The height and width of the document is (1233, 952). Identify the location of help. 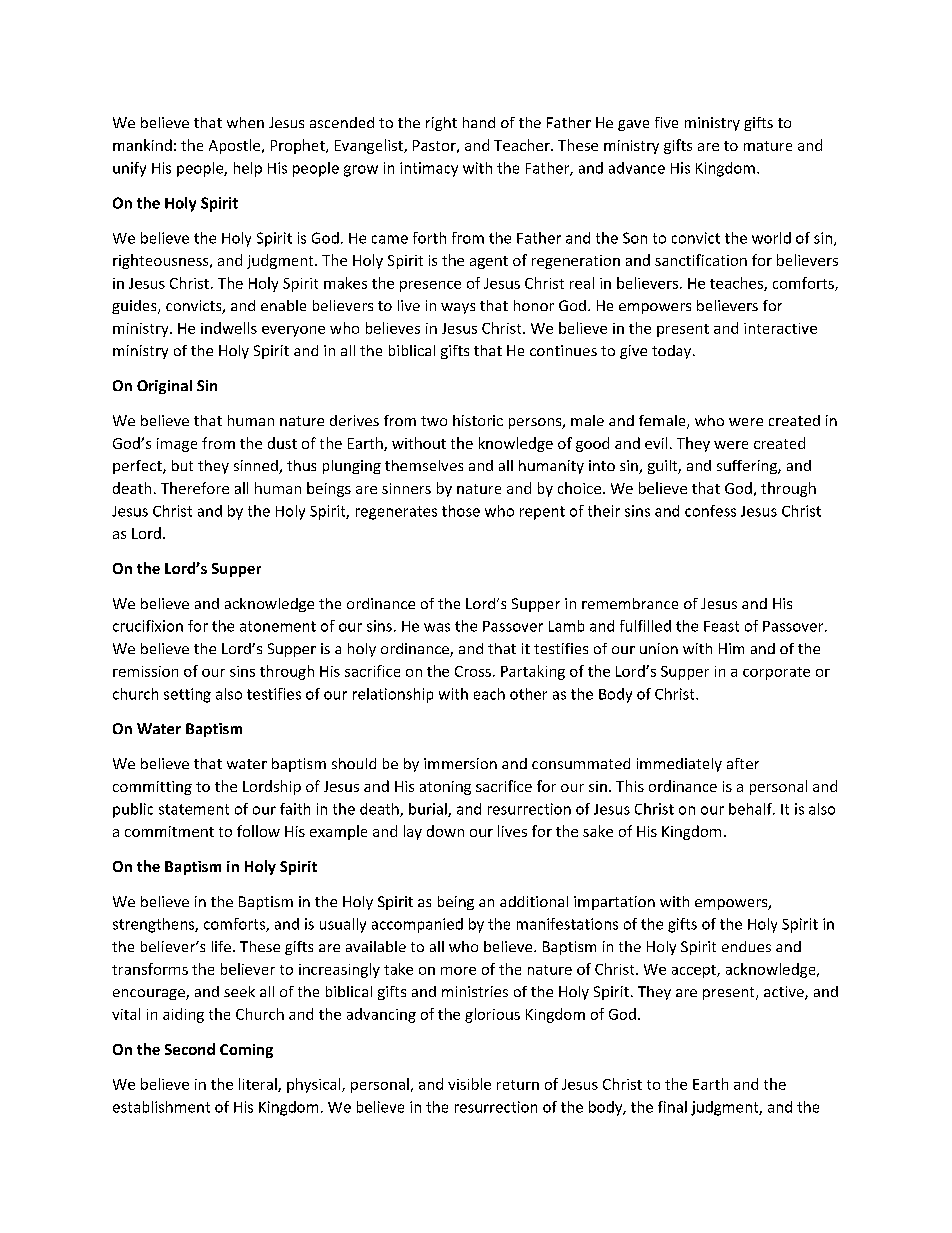
(248, 169).
